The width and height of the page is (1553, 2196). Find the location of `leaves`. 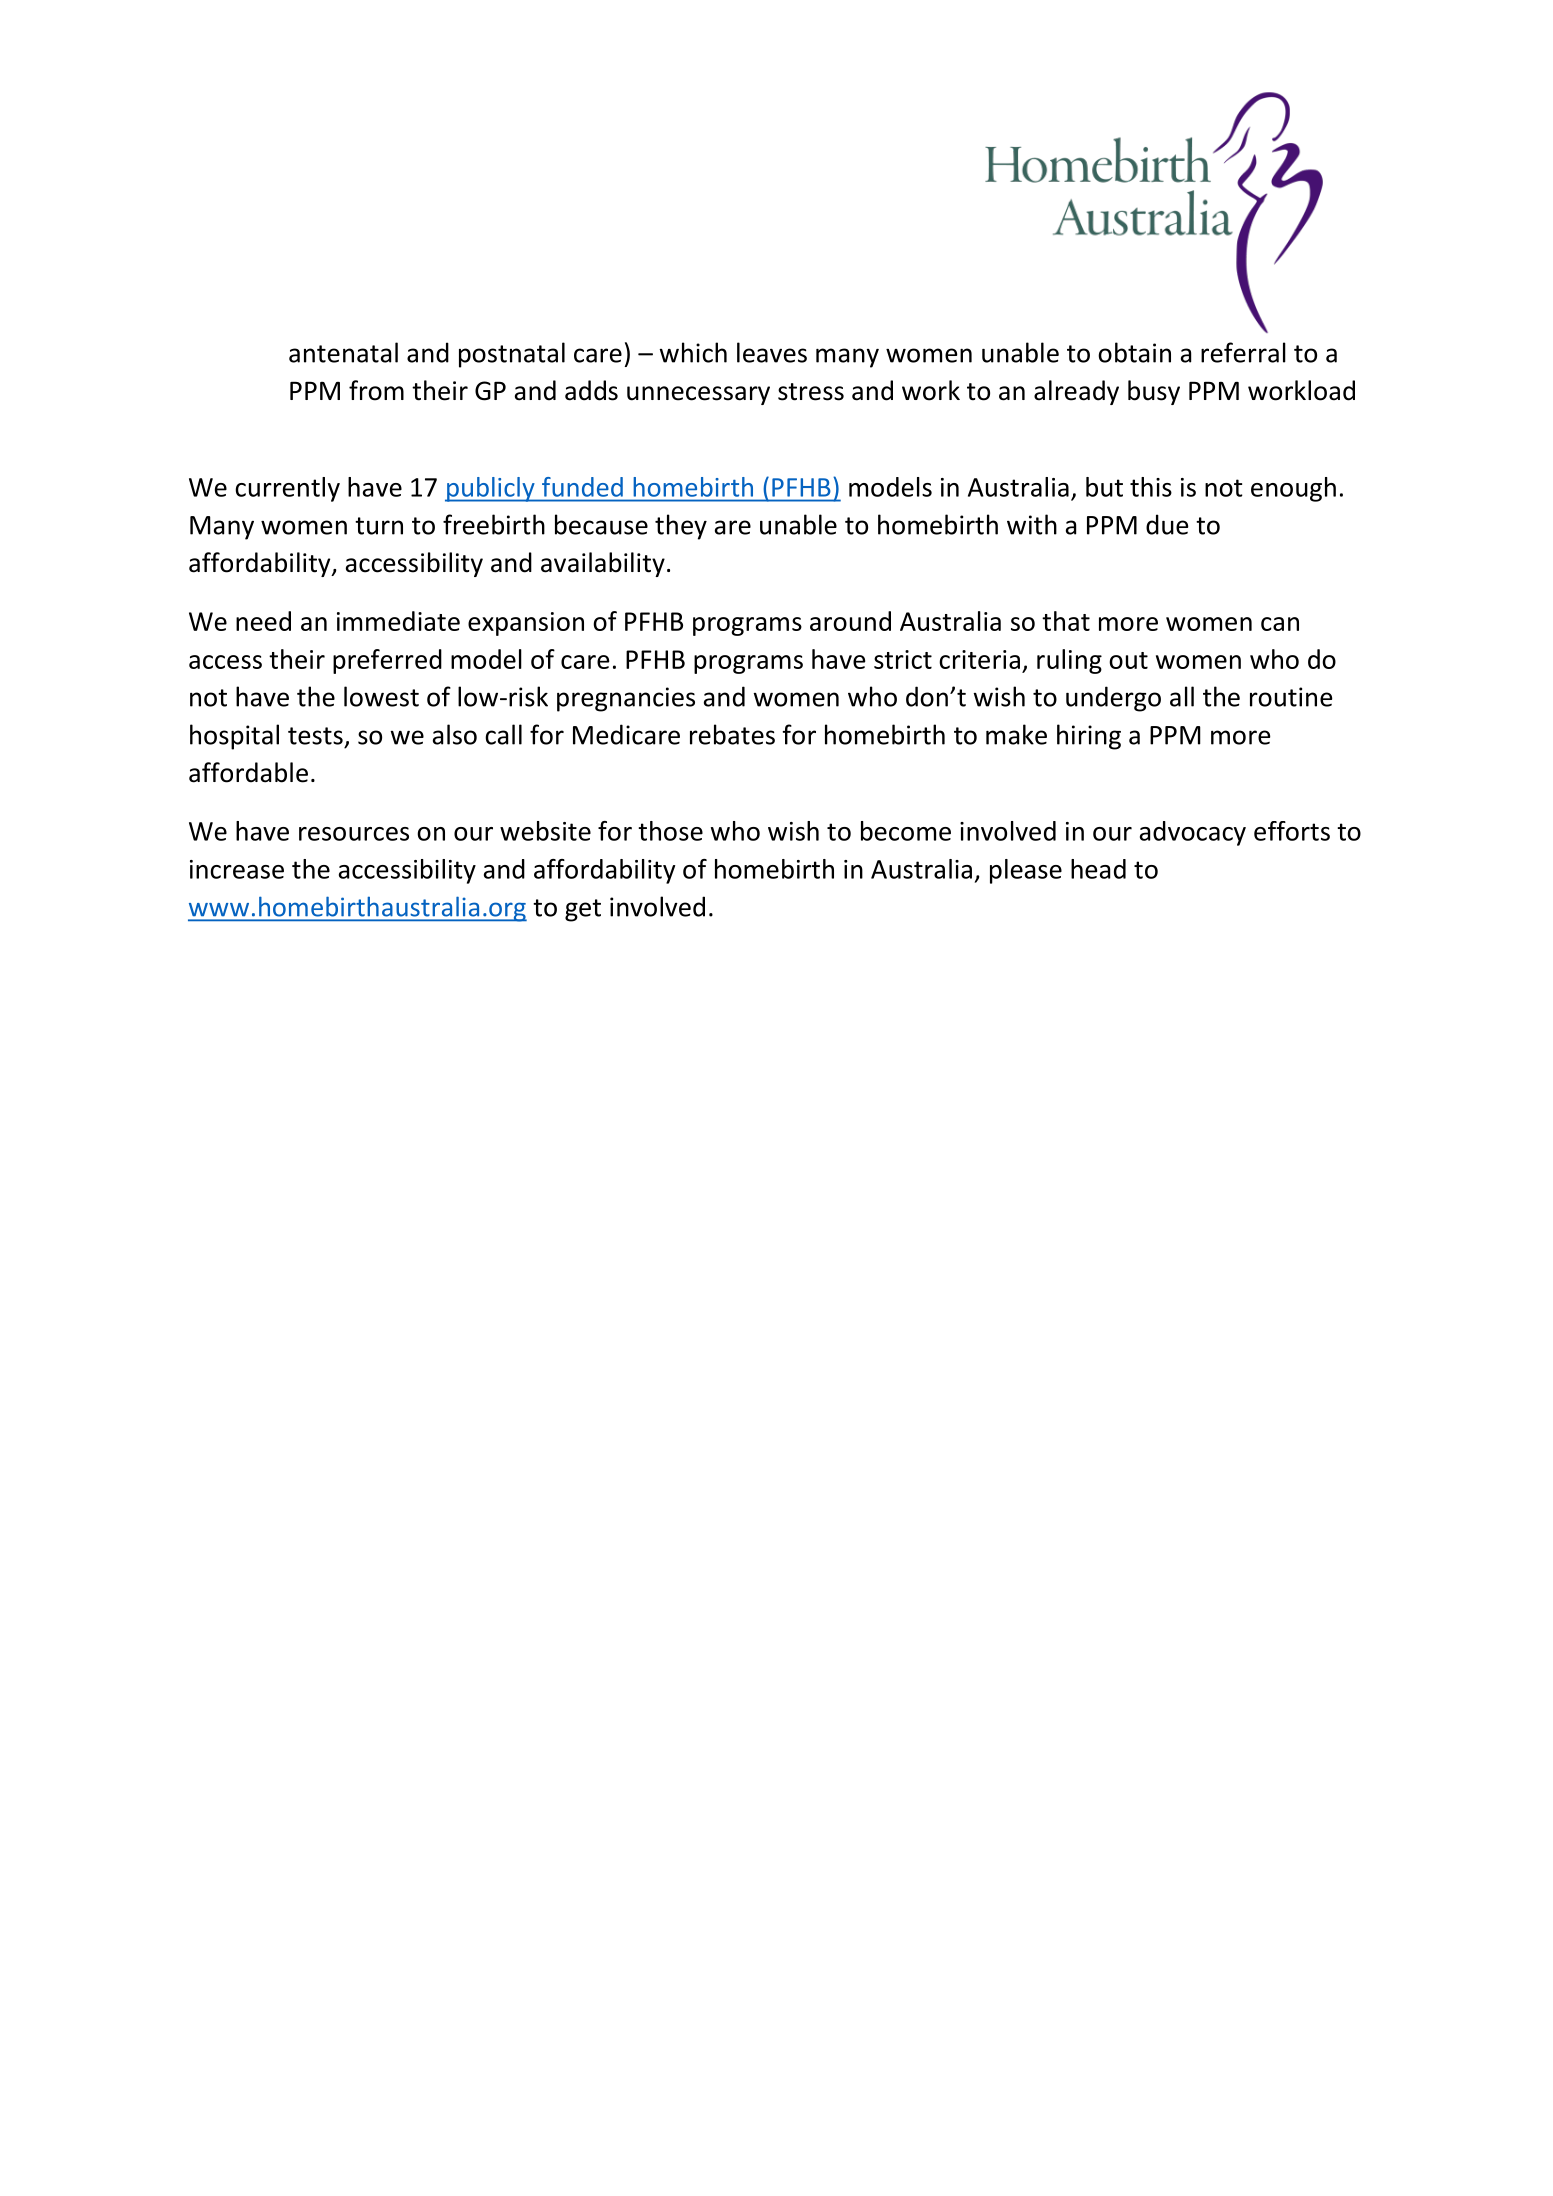

leaves is located at coordinates (772, 352).
